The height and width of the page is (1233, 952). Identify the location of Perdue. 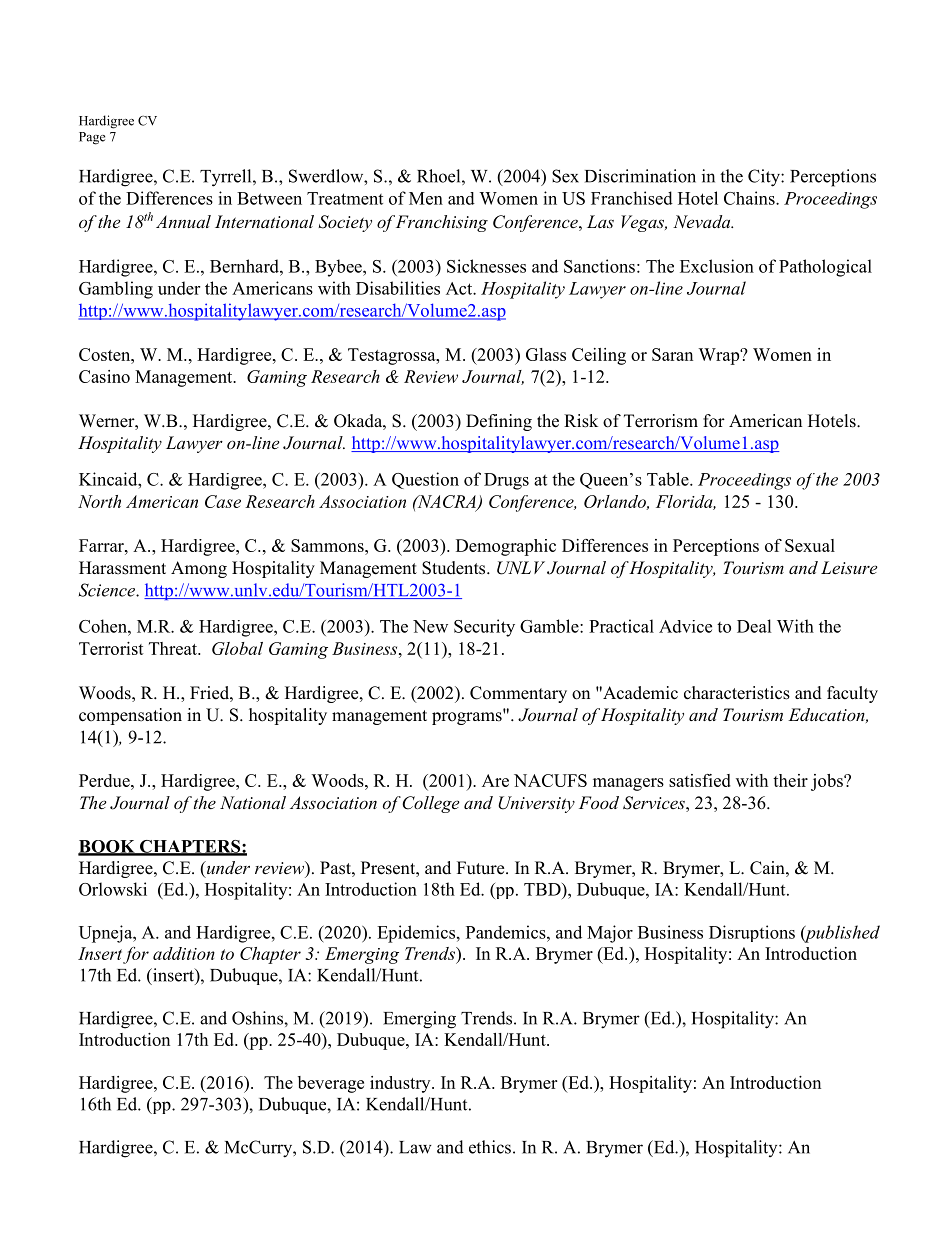
(105, 780).
